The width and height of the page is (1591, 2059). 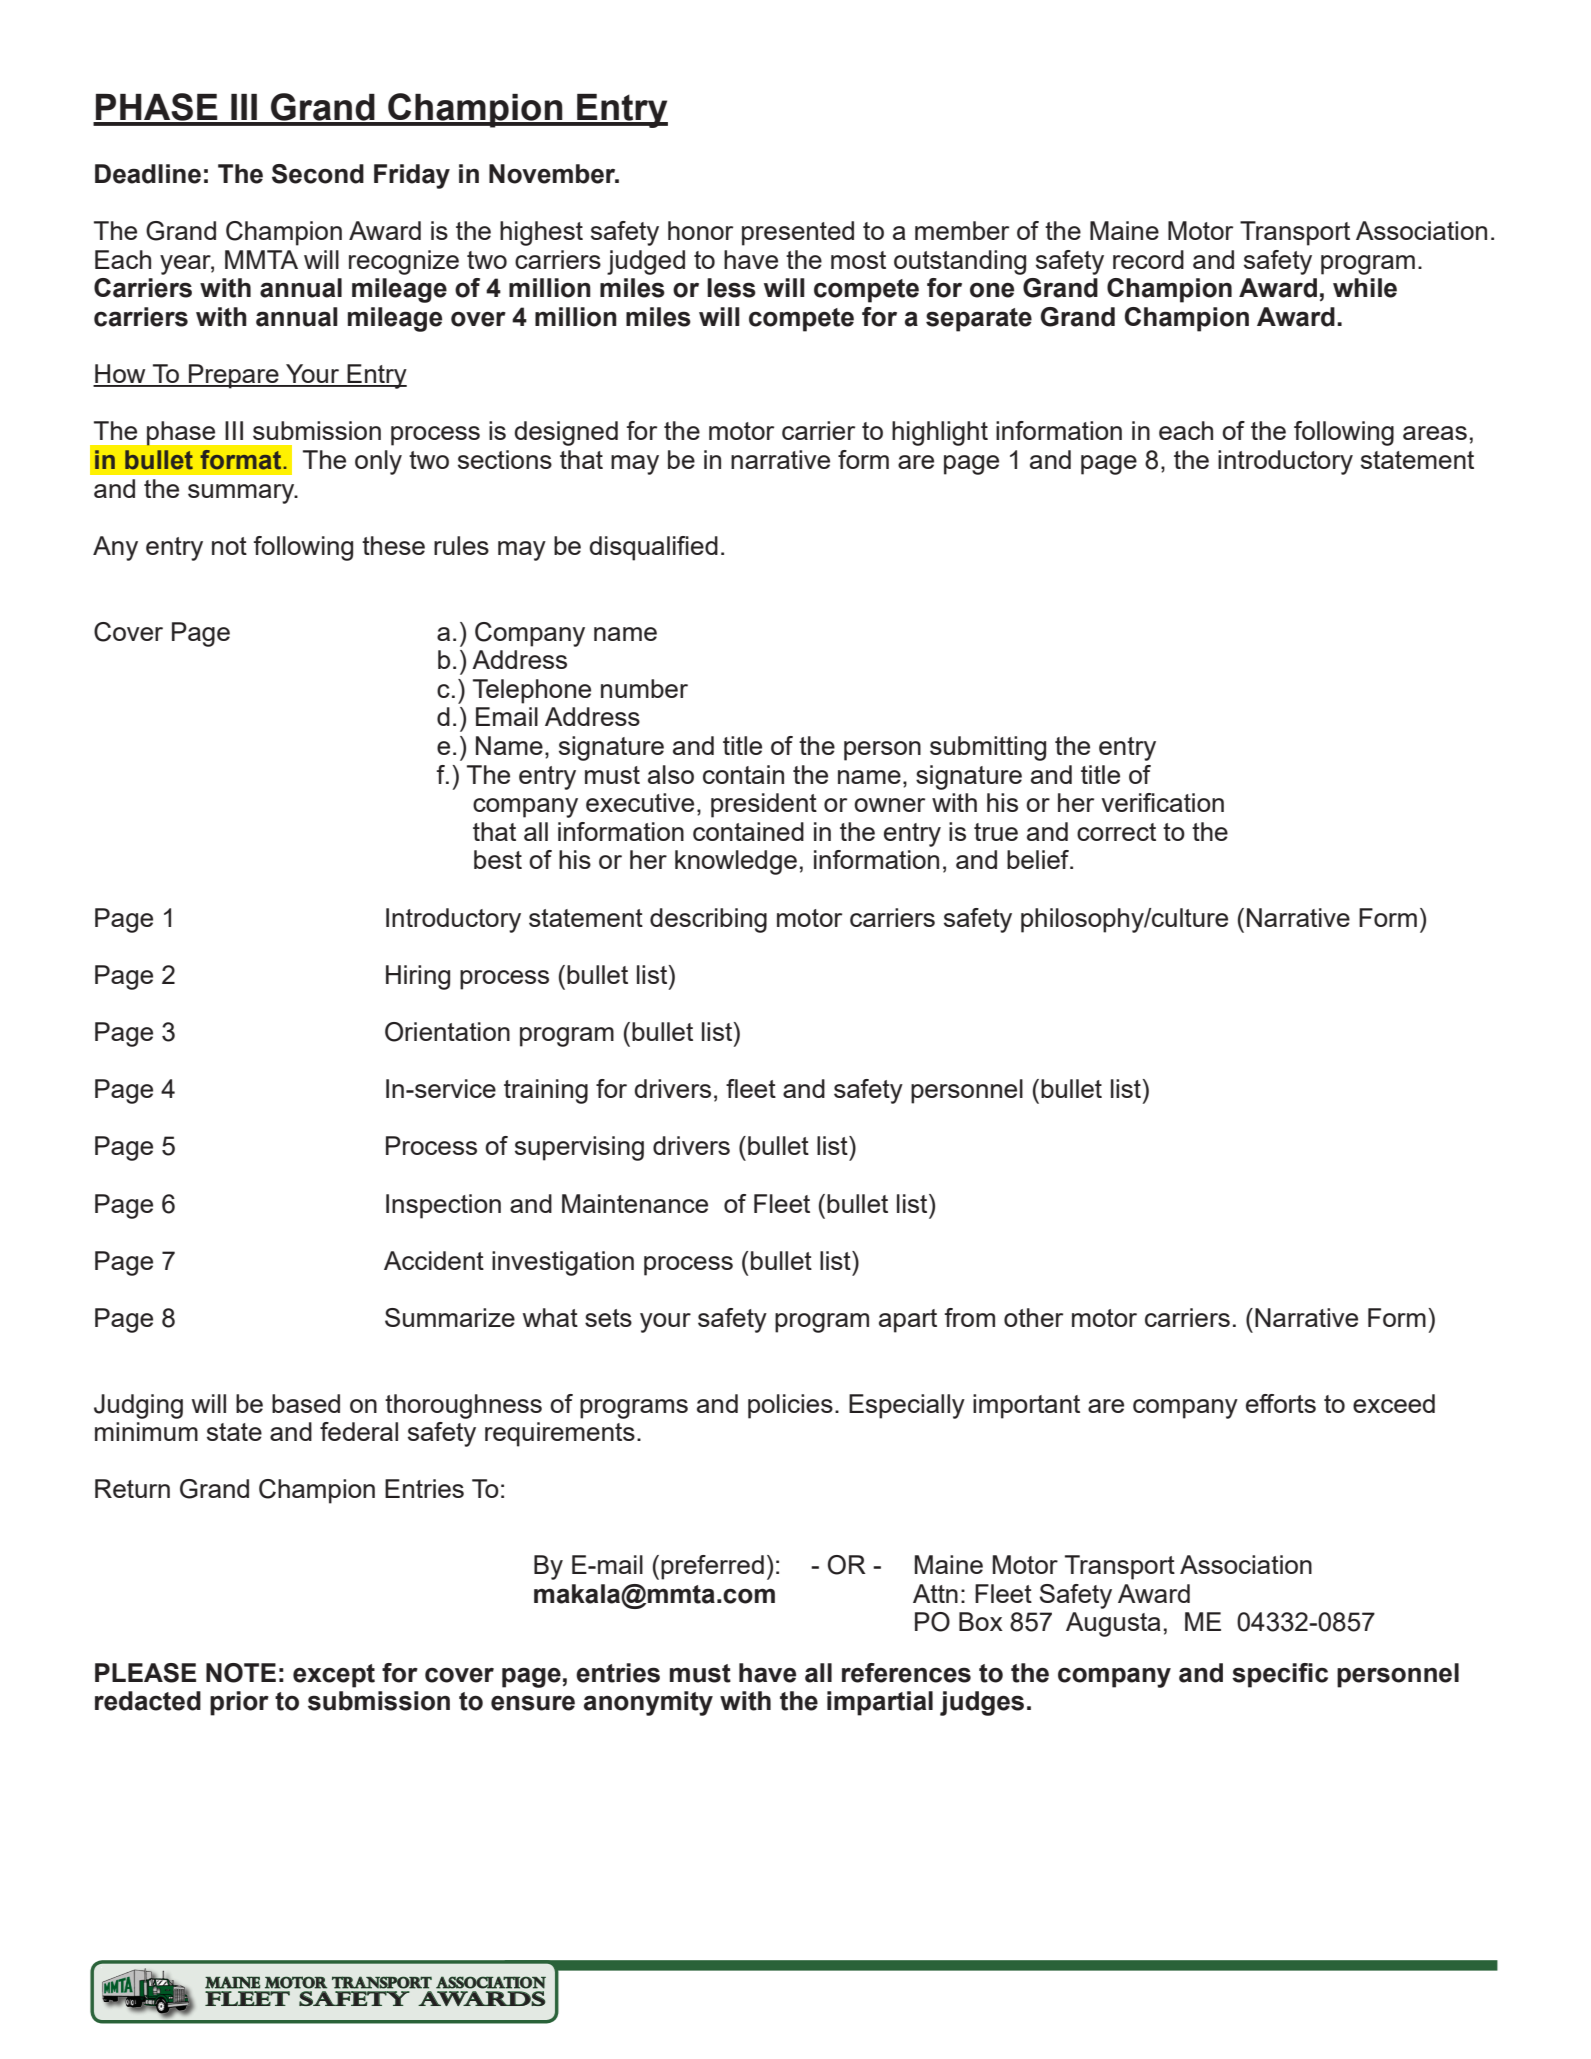 What do you see at coordinates (532, 691) in the page?
I see `Telephone` at bounding box center [532, 691].
